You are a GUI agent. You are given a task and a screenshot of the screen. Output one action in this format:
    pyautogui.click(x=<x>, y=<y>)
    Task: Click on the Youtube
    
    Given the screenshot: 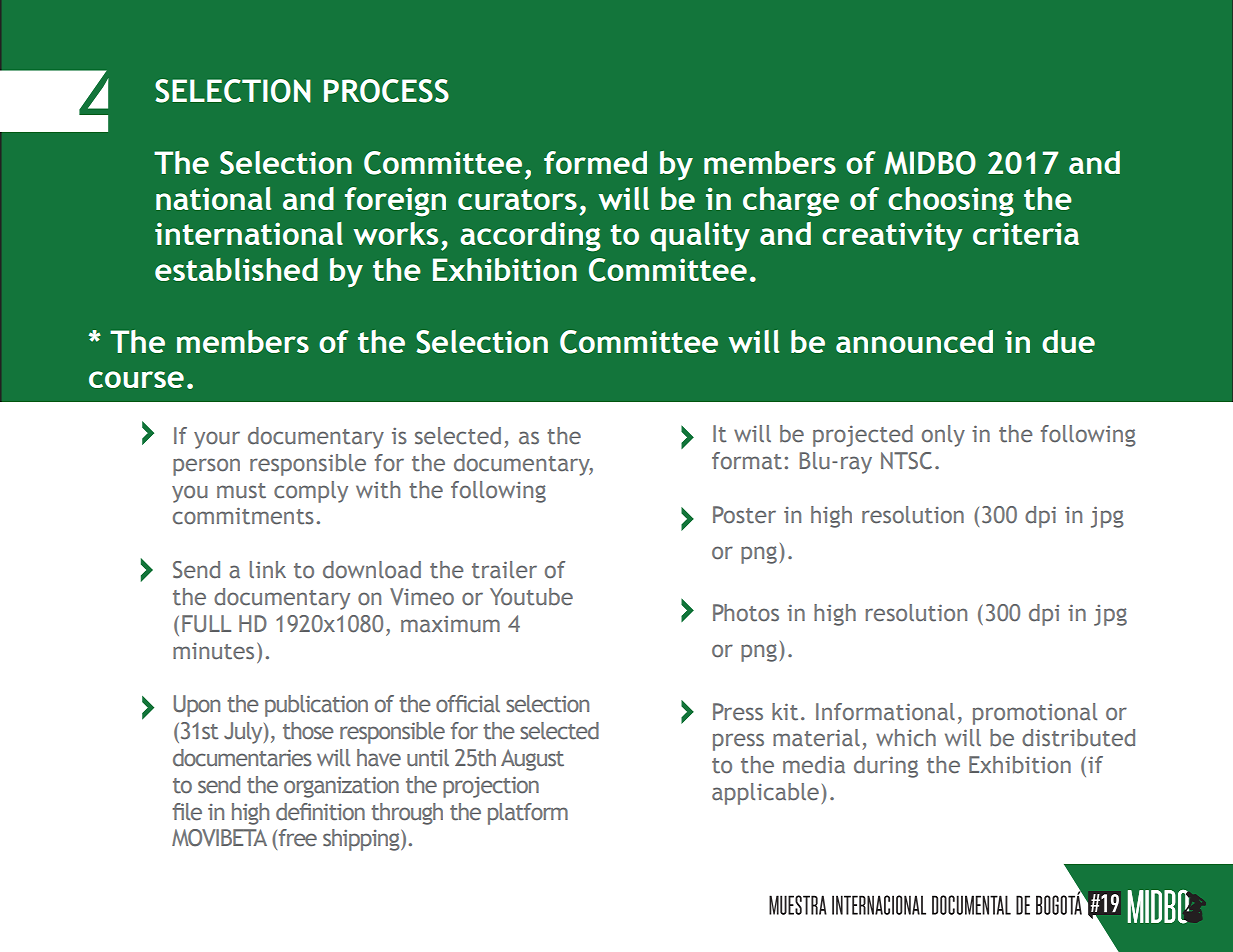 What is the action you would take?
    pyautogui.click(x=531, y=597)
